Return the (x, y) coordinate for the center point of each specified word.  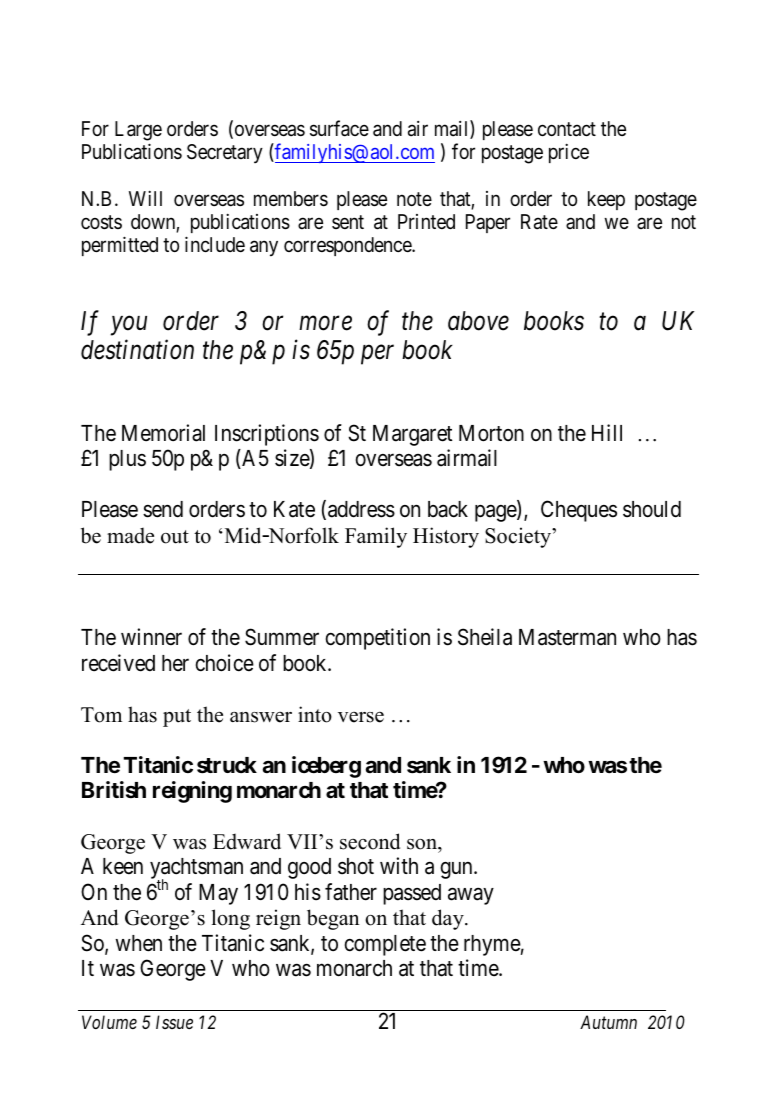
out (175, 537)
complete (385, 945)
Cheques (579, 511)
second (370, 841)
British (114, 789)
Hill (607, 432)
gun (457, 870)
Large (138, 131)
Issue (174, 1022)
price (569, 153)
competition (378, 639)
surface (339, 128)
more (325, 323)
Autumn (608, 1022)
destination (137, 350)
